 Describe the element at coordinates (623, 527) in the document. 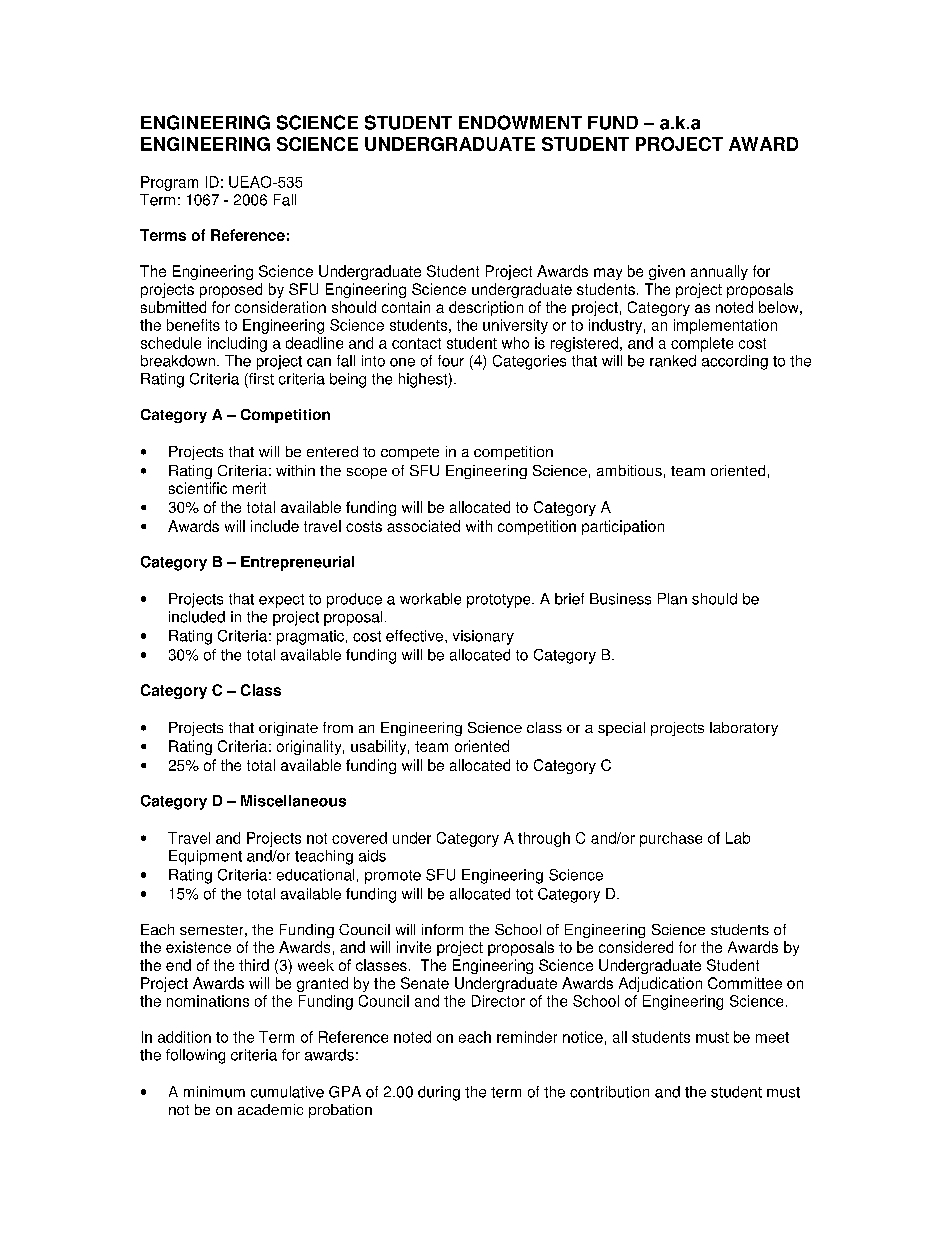

I see `participation` at that location.
